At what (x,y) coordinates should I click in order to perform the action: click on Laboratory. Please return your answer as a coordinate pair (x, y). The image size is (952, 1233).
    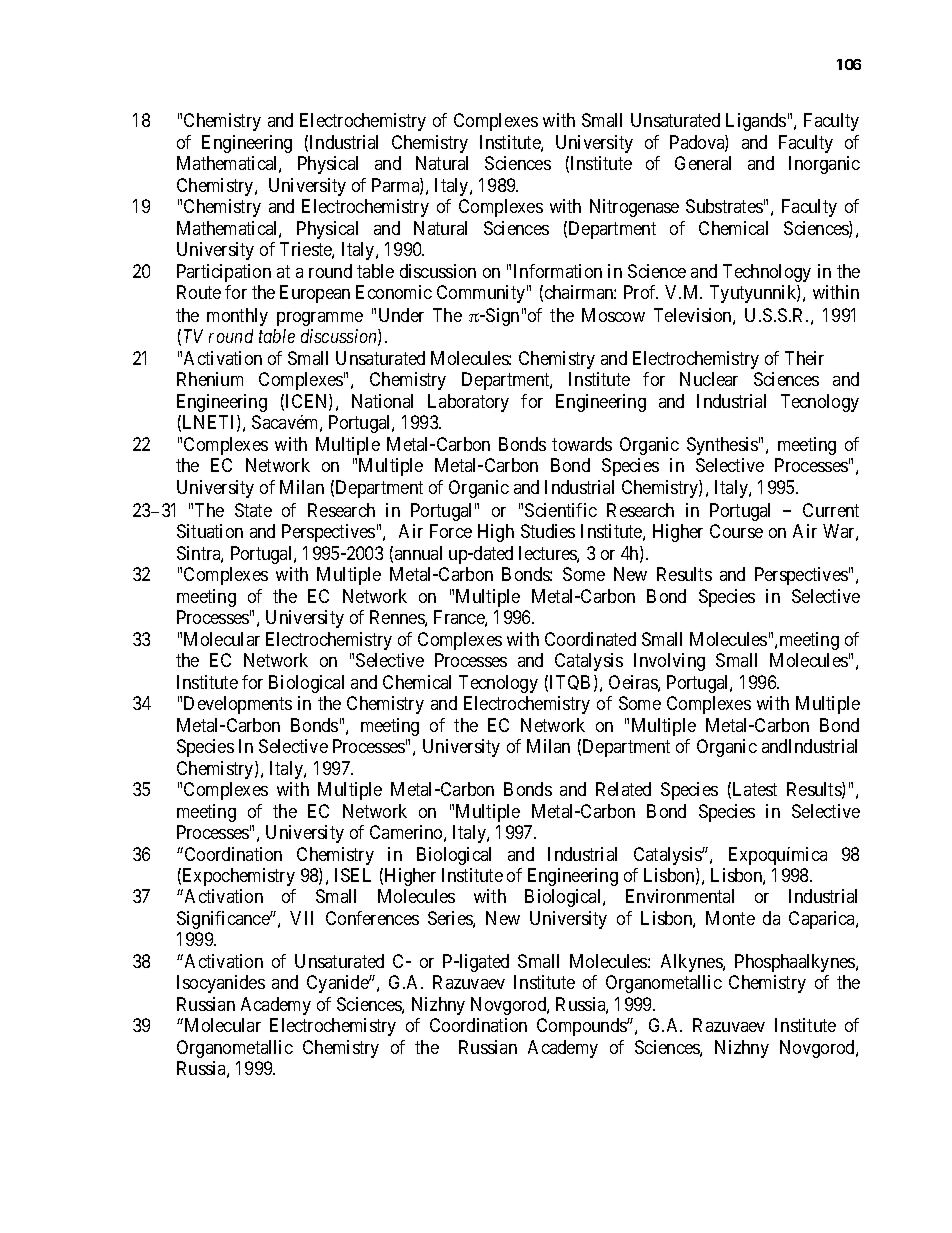
    Looking at the image, I should click on (468, 403).
